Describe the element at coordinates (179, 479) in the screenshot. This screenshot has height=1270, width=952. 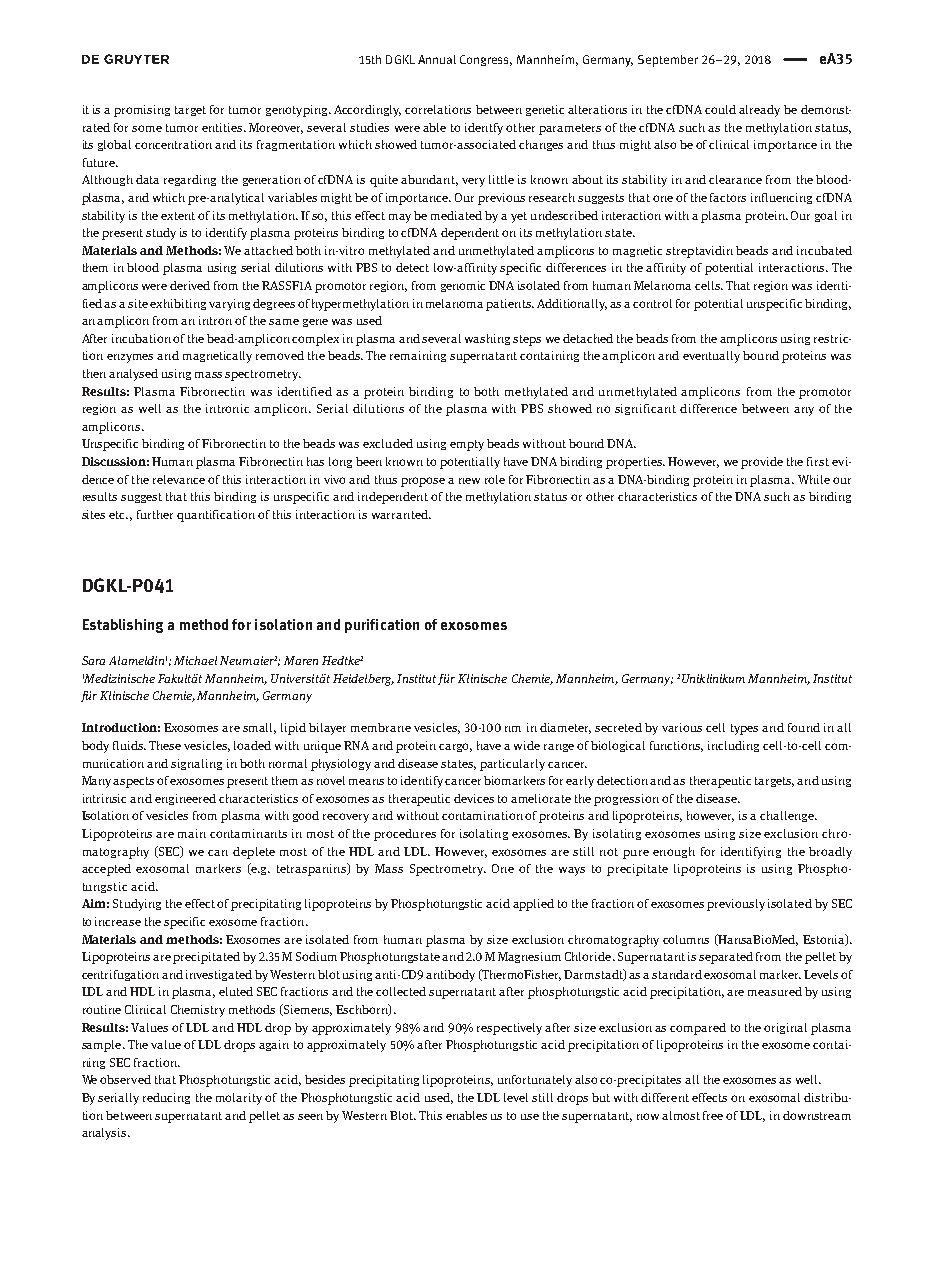
I see `relevance` at that location.
